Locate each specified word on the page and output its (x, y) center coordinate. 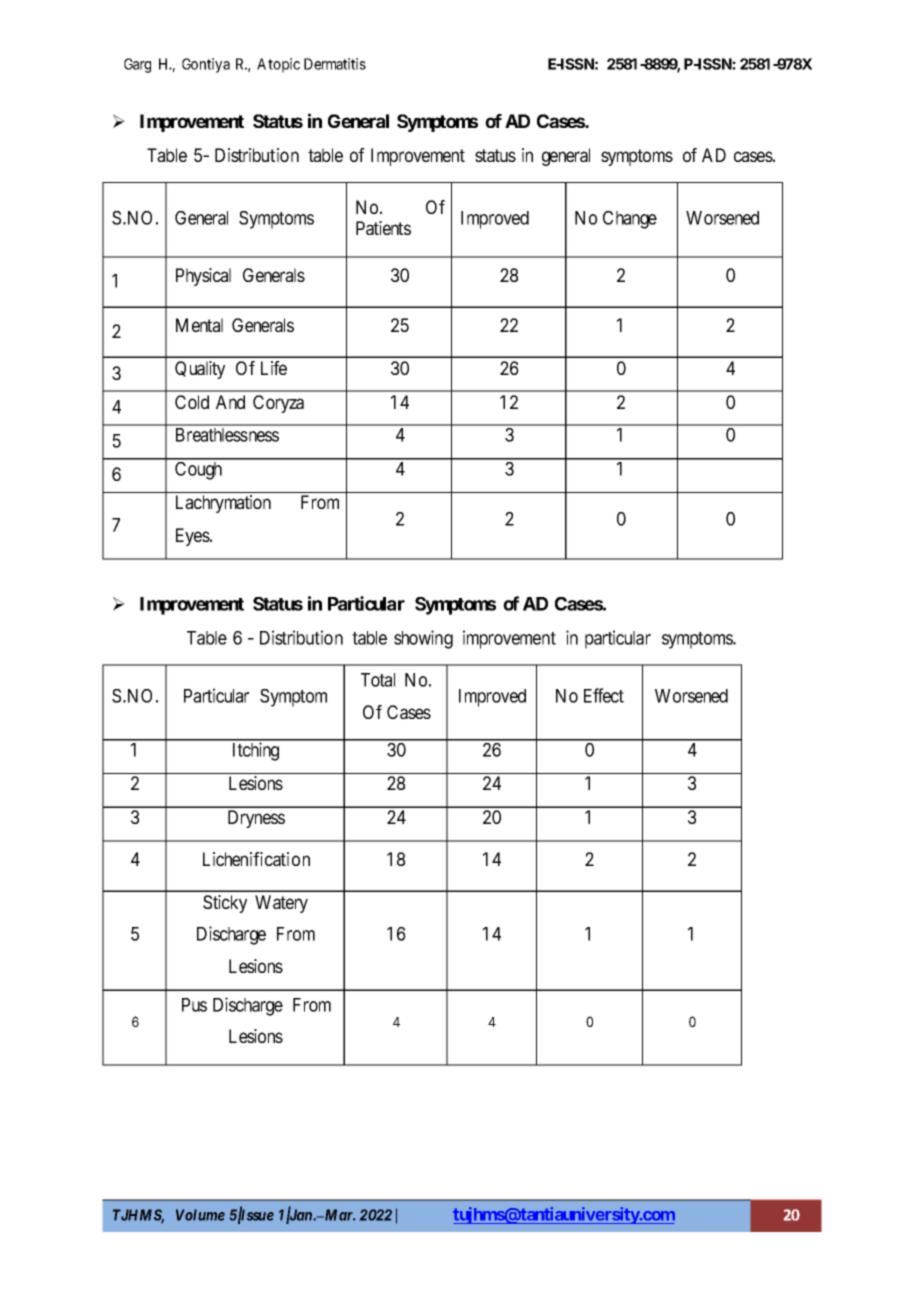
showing (423, 639)
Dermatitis (335, 64)
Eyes (193, 537)
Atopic (278, 65)
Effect (604, 695)
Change (630, 220)
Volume (200, 1215)
